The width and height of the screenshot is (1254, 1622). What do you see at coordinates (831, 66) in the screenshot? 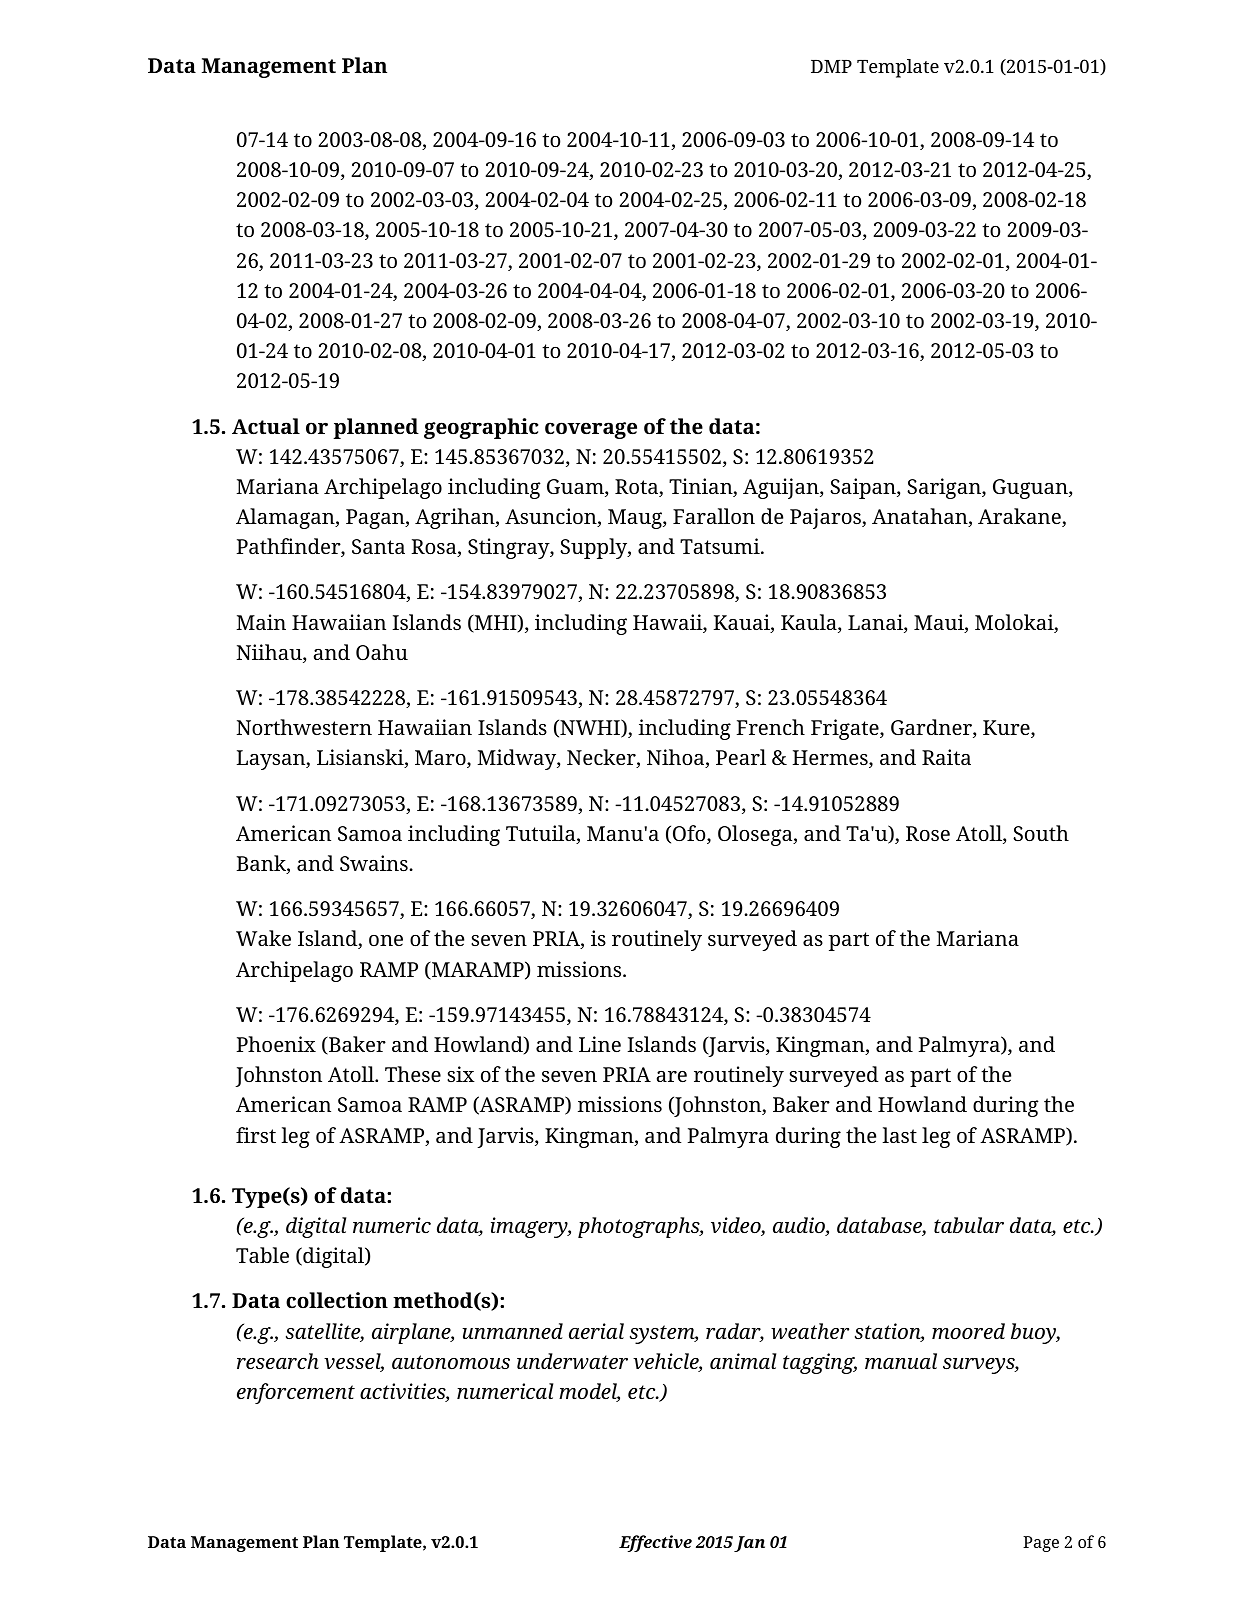
I see `DMP` at bounding box center [831, 66].
